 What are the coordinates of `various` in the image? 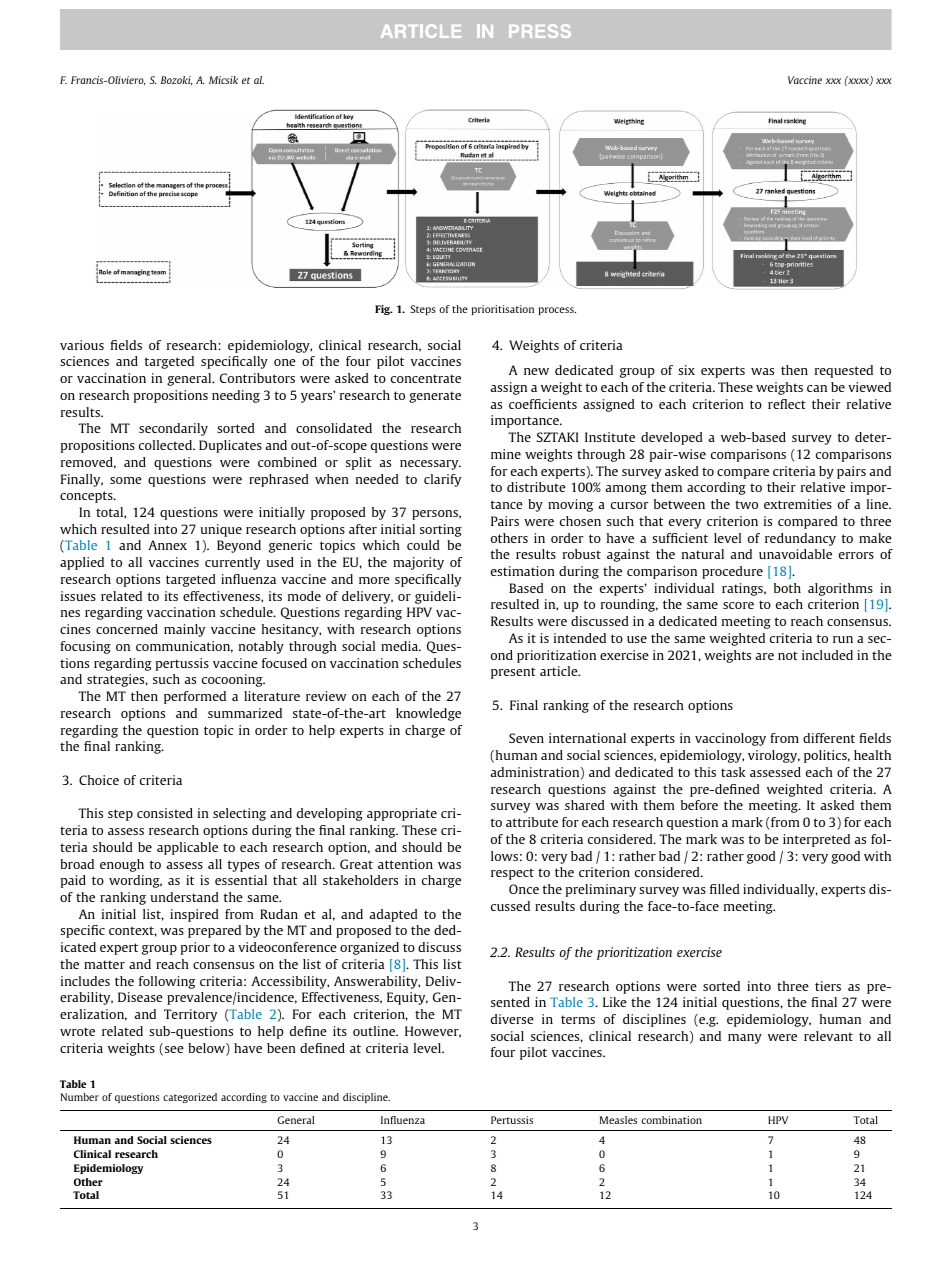 It's located at (82, 345).
